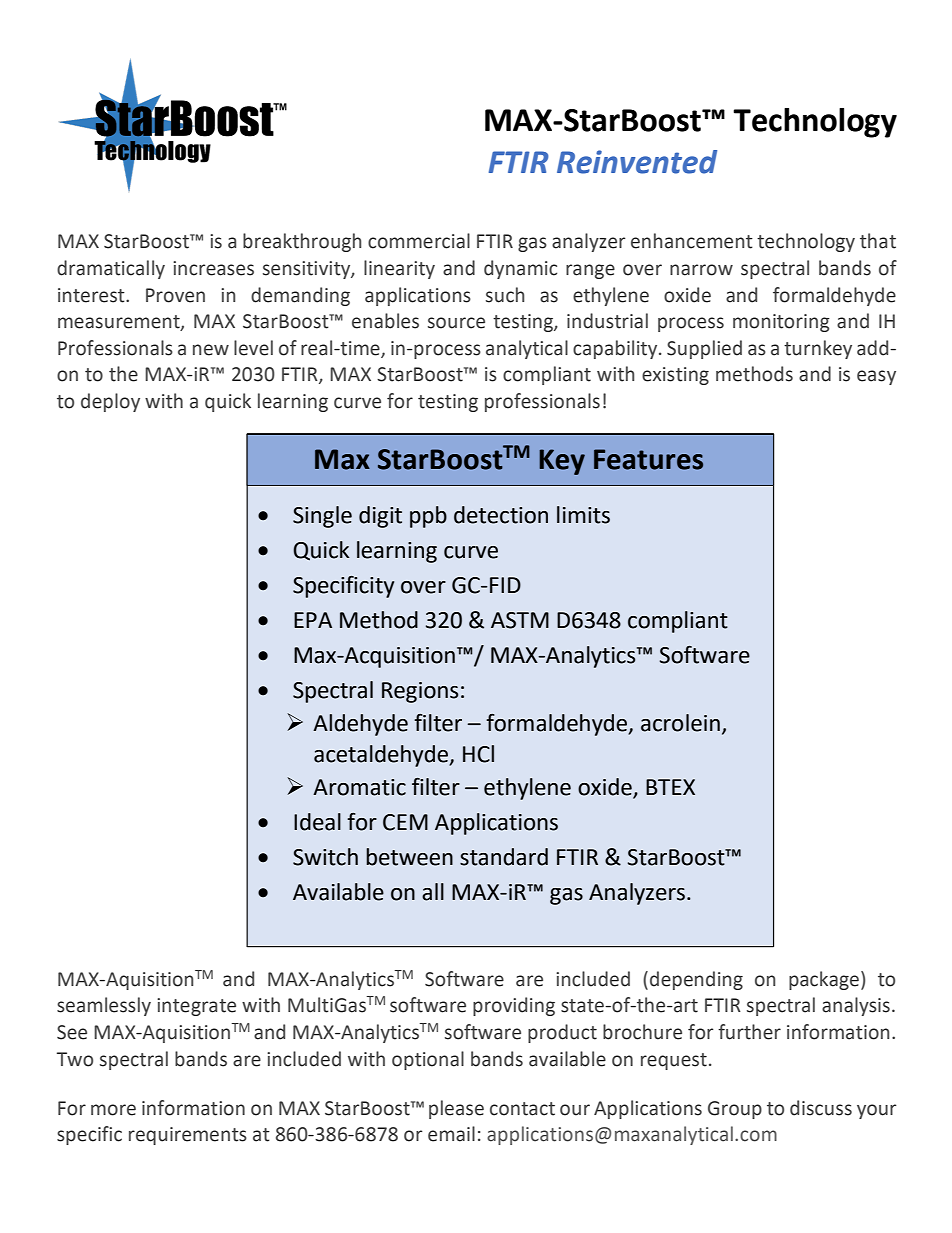 This image has height=1233, width=952. I want to click on Regions, so click(420, 692).
